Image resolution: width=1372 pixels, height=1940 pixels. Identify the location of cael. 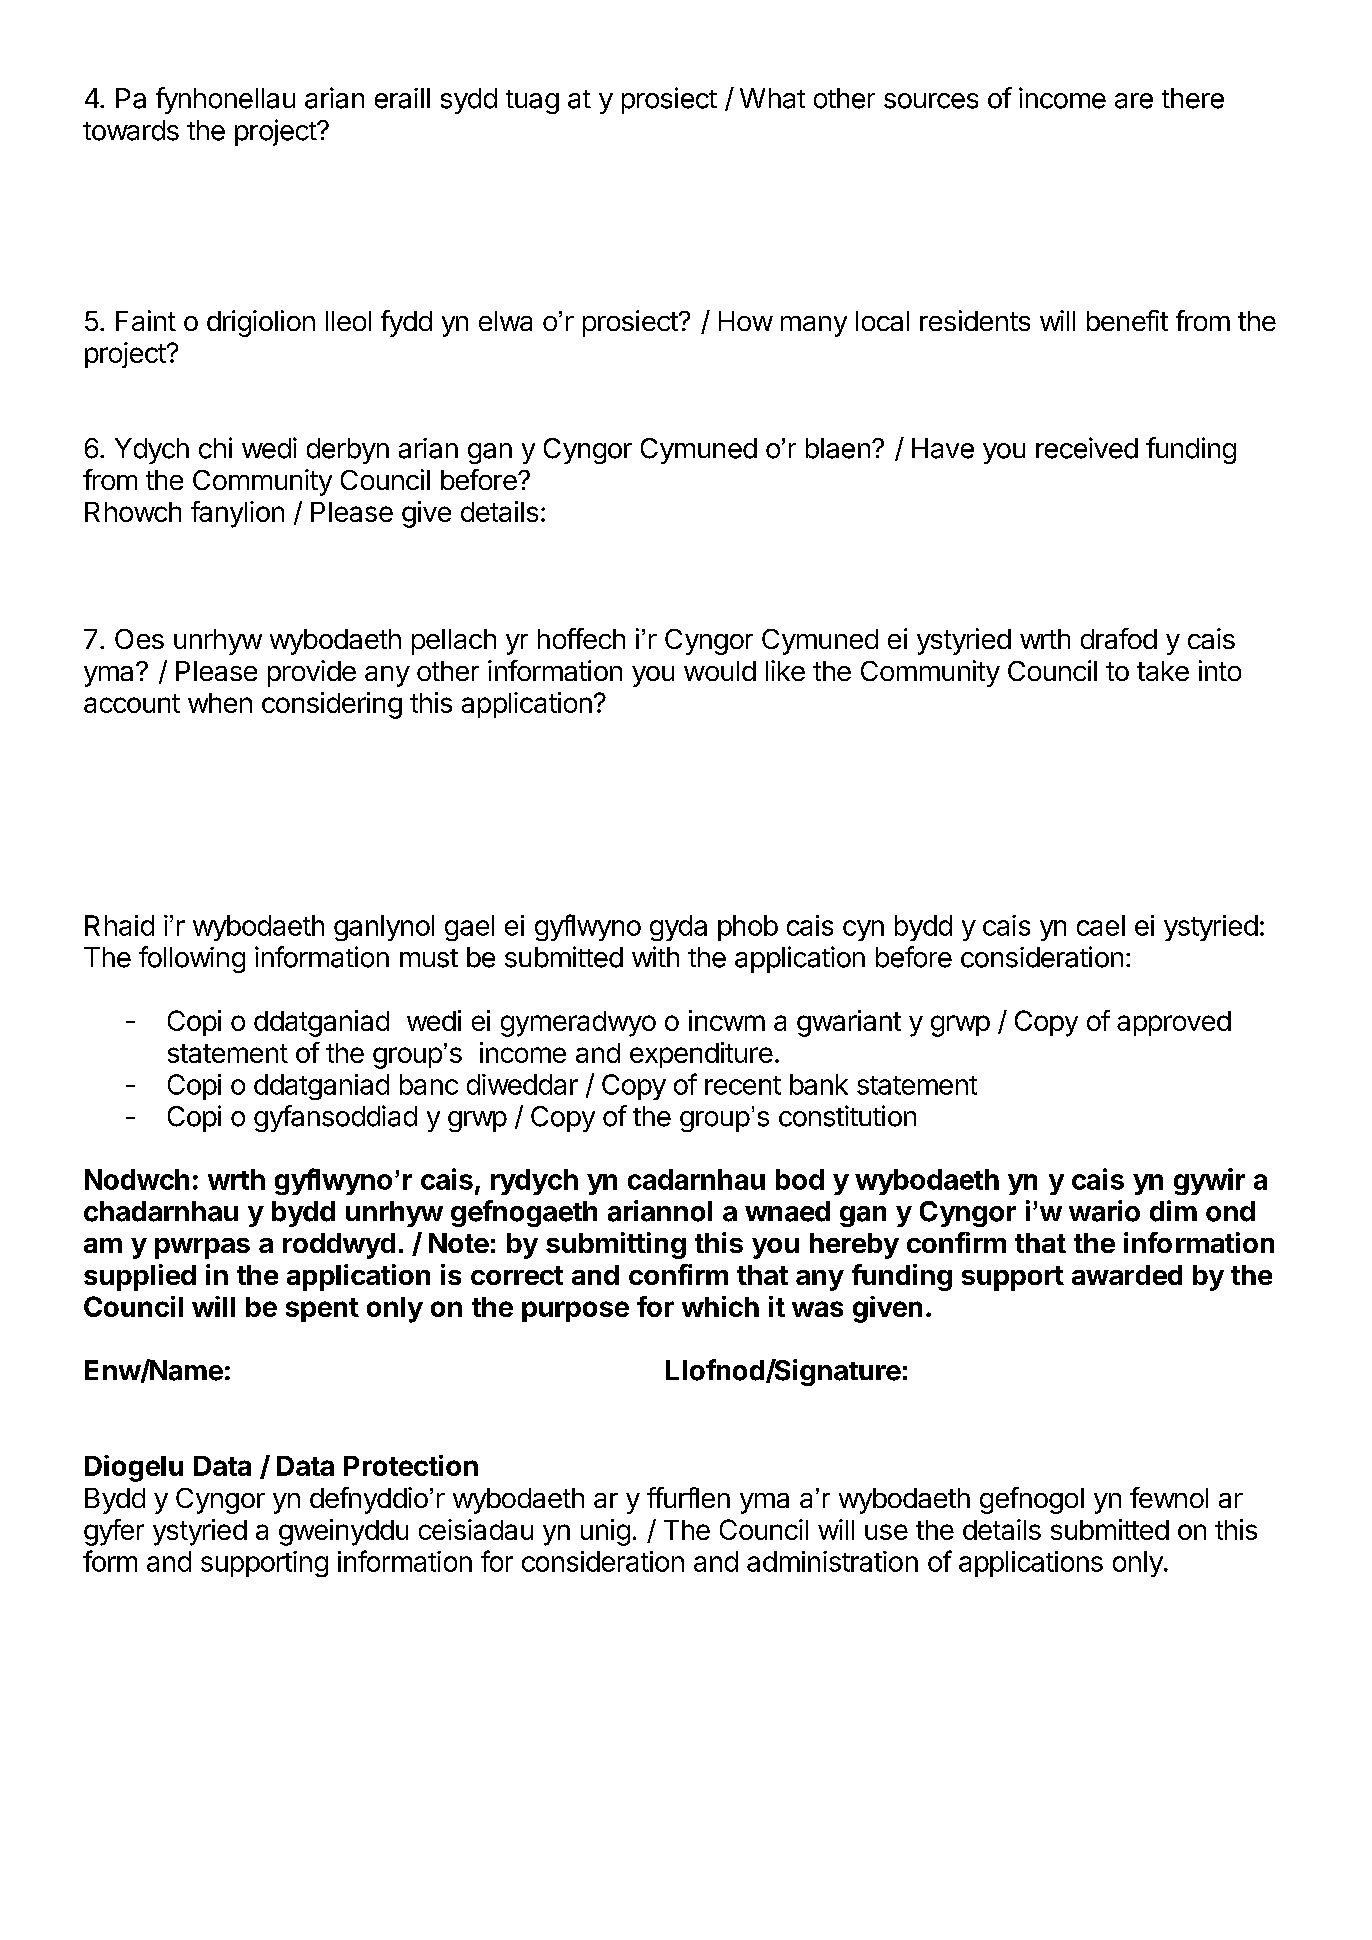
(1101, 925).
